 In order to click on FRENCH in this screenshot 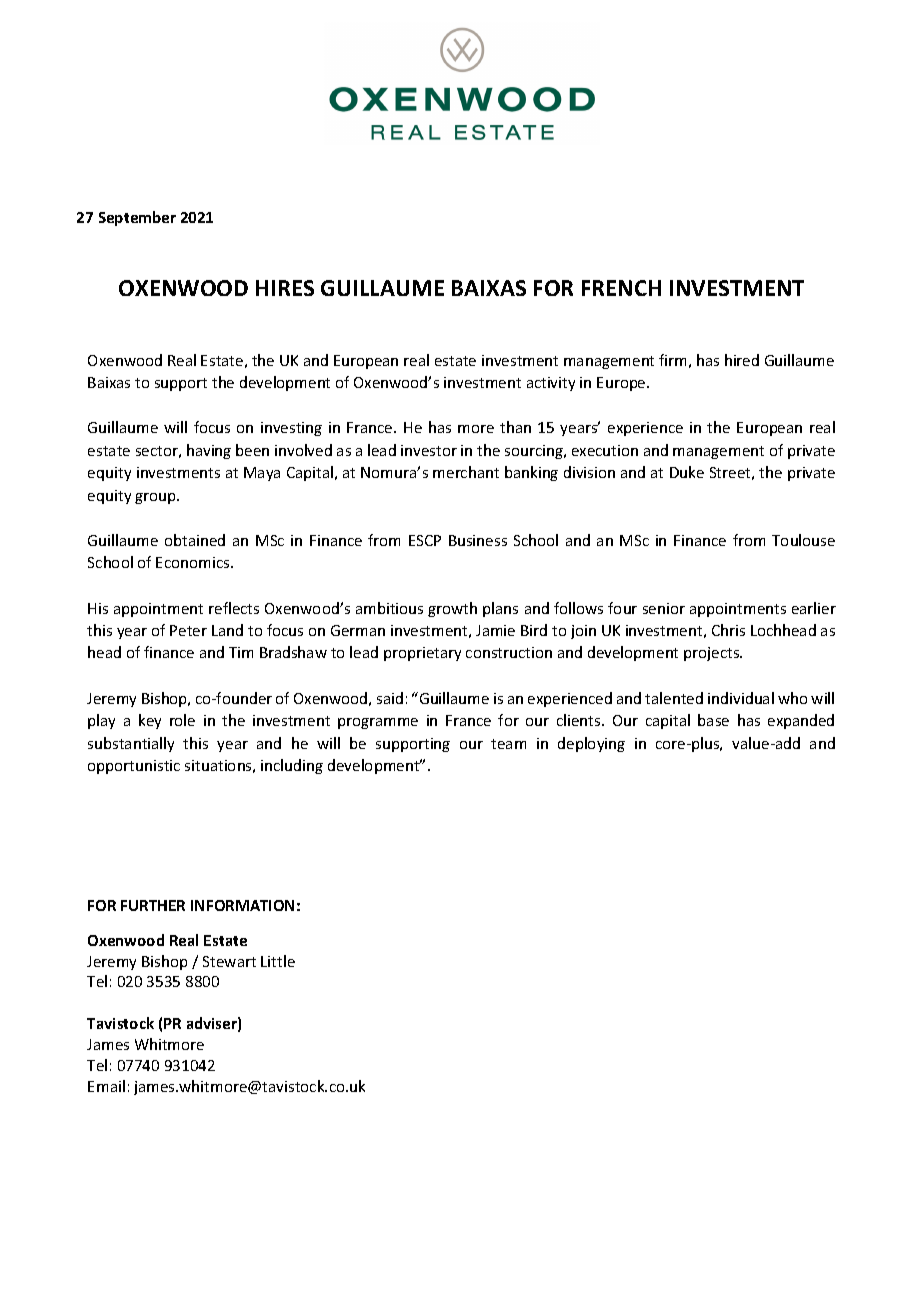, I will do `click(621, 288)`.
